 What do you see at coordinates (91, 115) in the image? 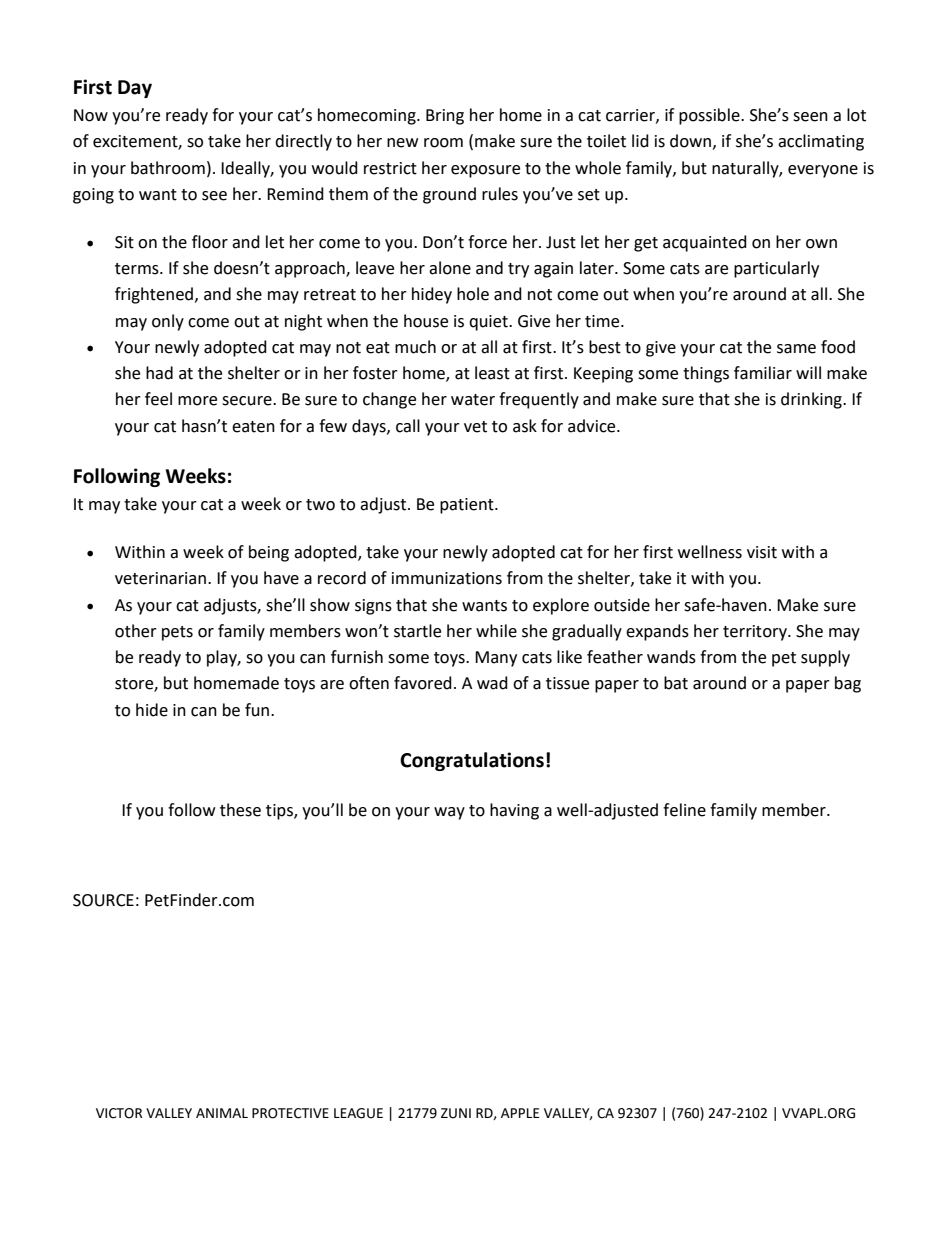
I see `Now` at bounding box center [91, 115].
